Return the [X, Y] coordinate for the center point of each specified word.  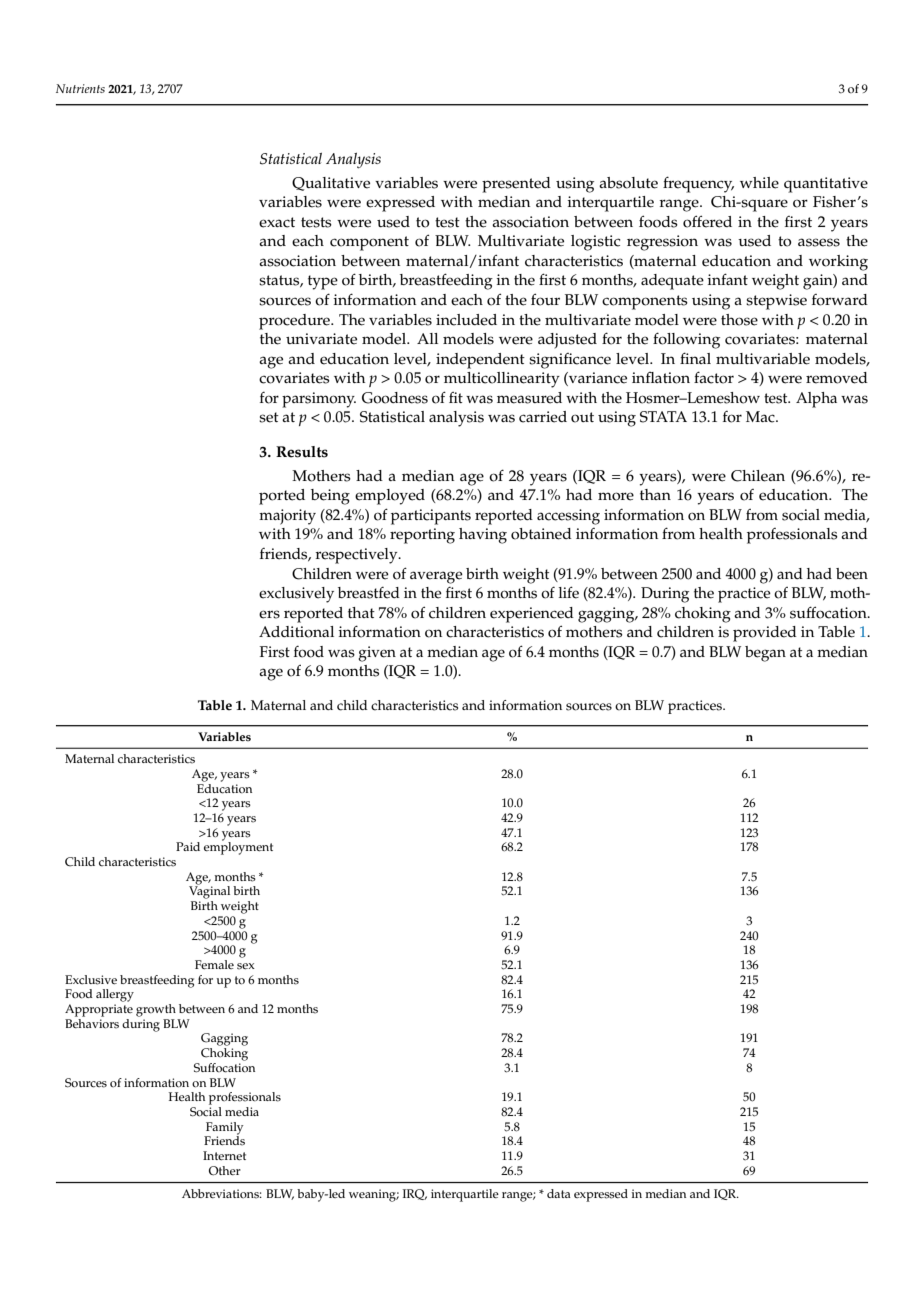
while [759, 183]
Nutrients [80, 88]
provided [765, 634]
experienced [532, 615]
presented [516, 185]
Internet [224, 1156]
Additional [296, 632]
